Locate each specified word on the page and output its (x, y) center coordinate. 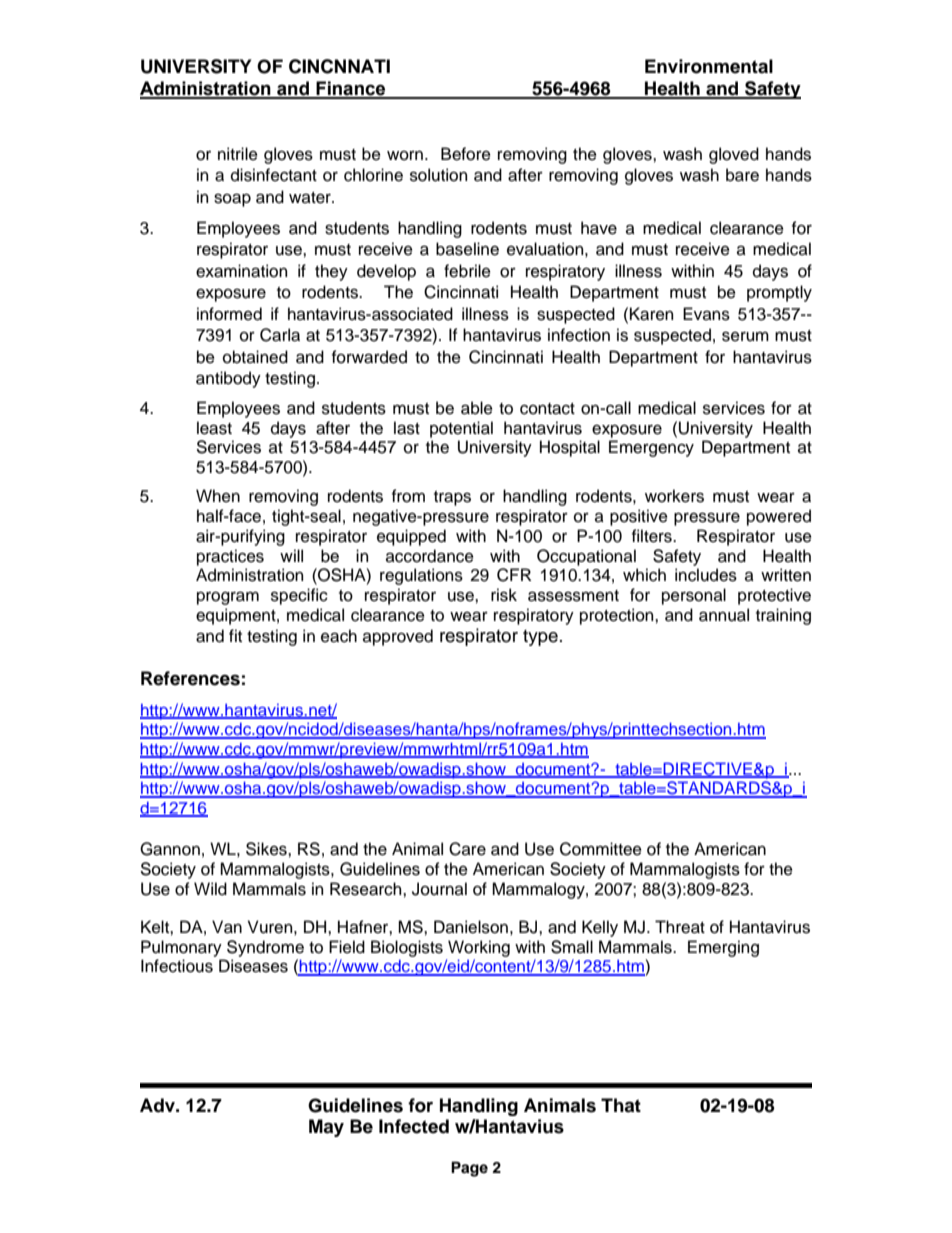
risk (504, 595)
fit (235, 635)
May (326, 1128)
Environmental (709, 66)
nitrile (238, 154)
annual (724, 615)
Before (466, 154)
